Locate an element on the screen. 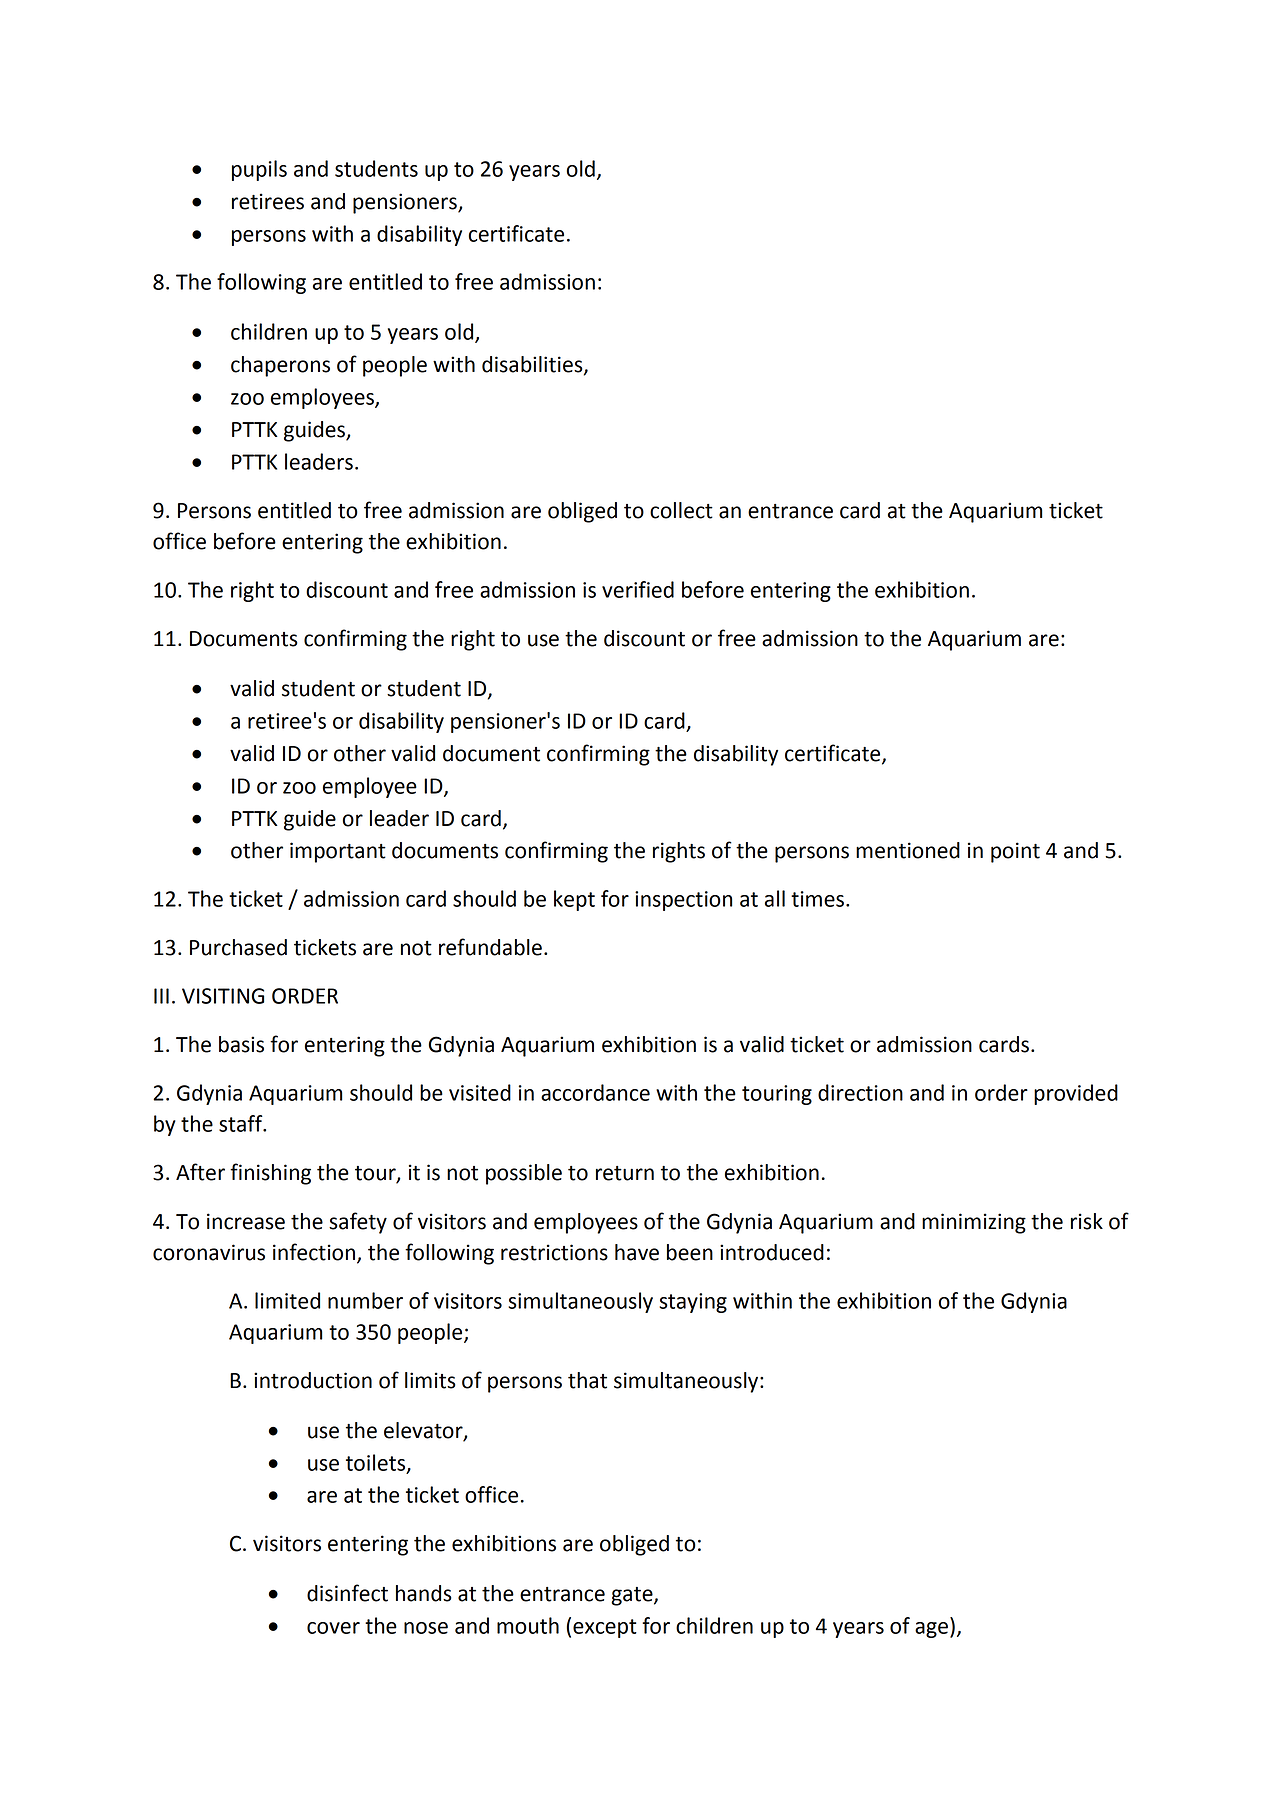  minimizing is located at coordinates (974, 1223).
